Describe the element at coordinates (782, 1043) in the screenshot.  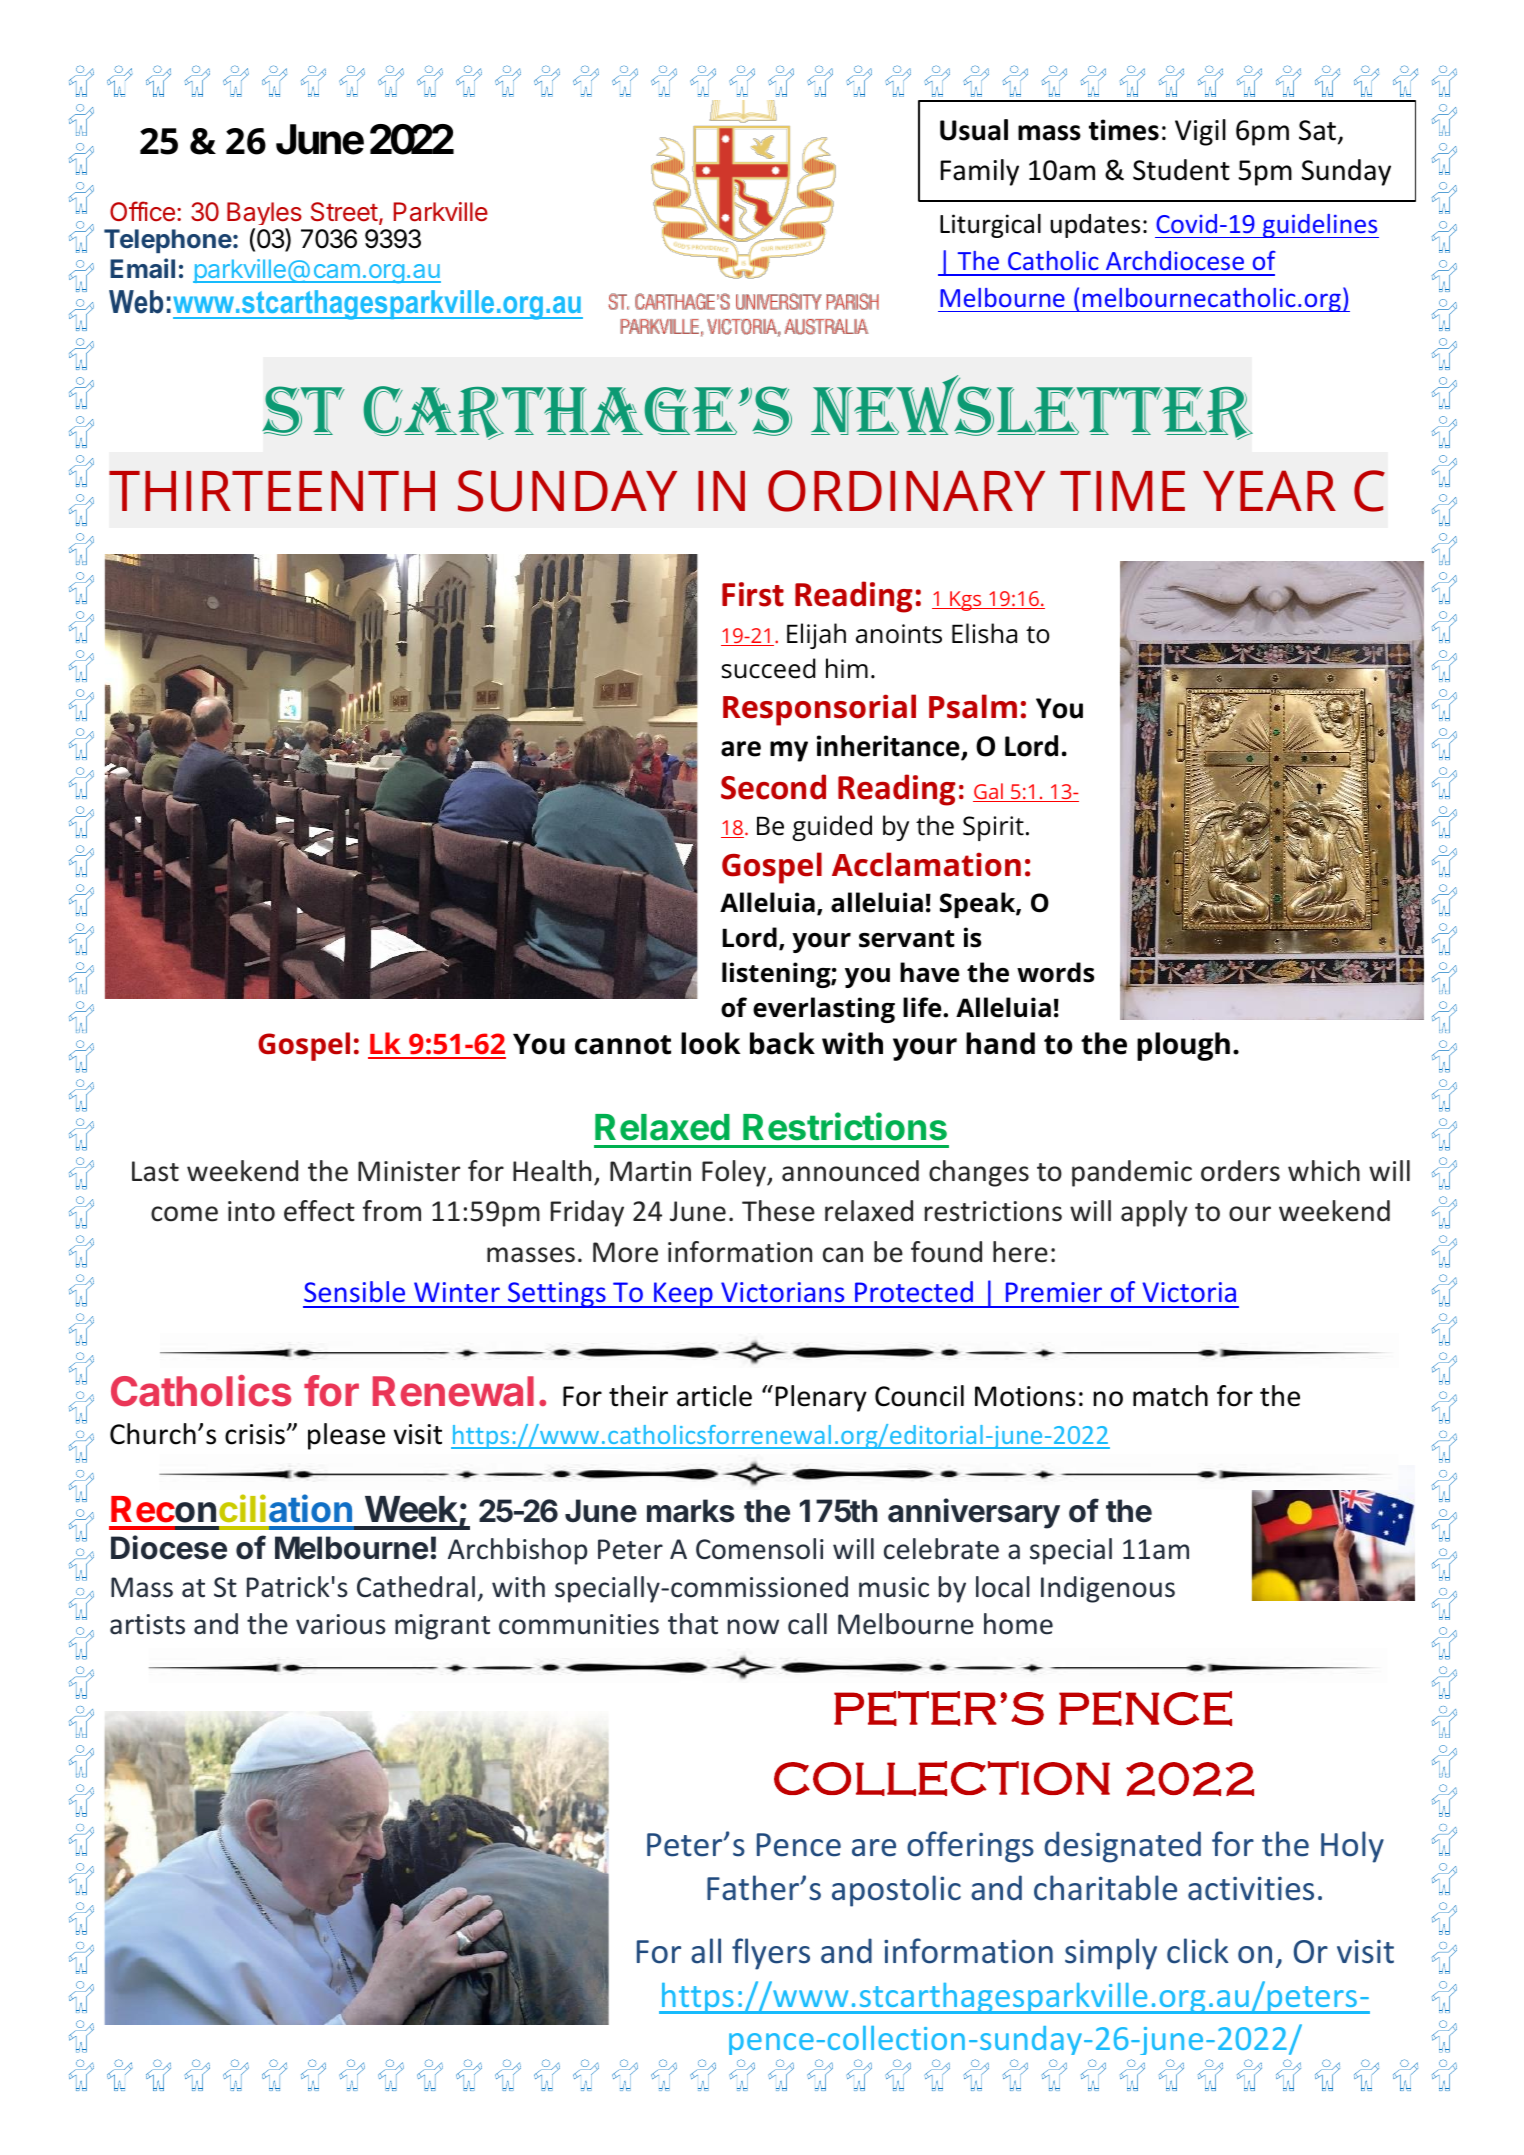
I see `back` at that location.
